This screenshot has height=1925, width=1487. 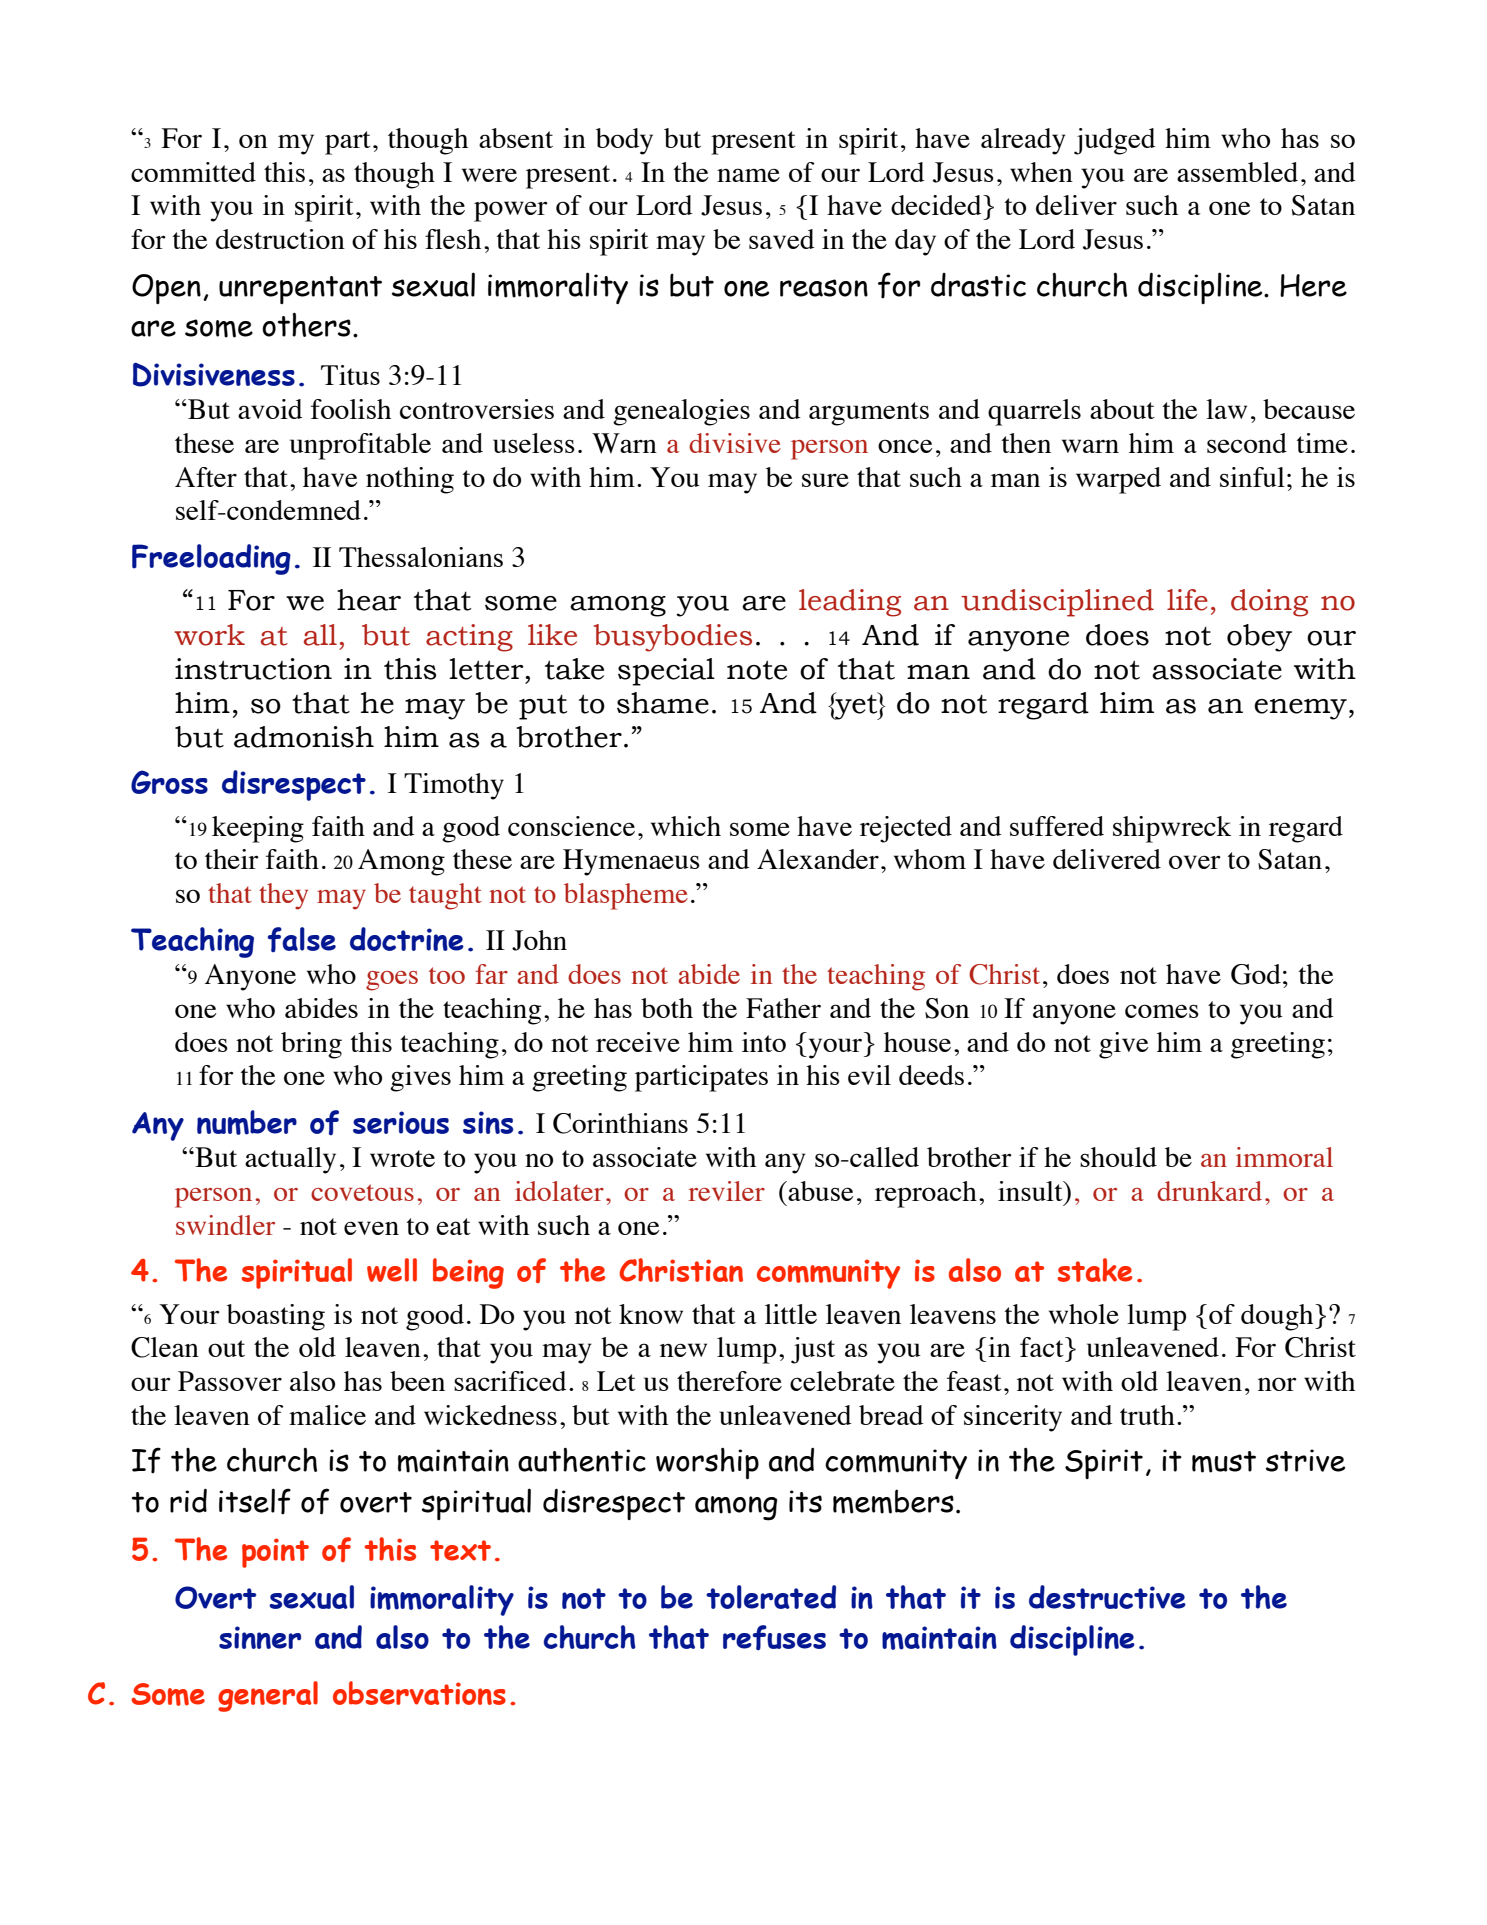 What do you see at coordinates (748, 175) in the screenshot?
I see `name` at bounding box center [748, 175].
